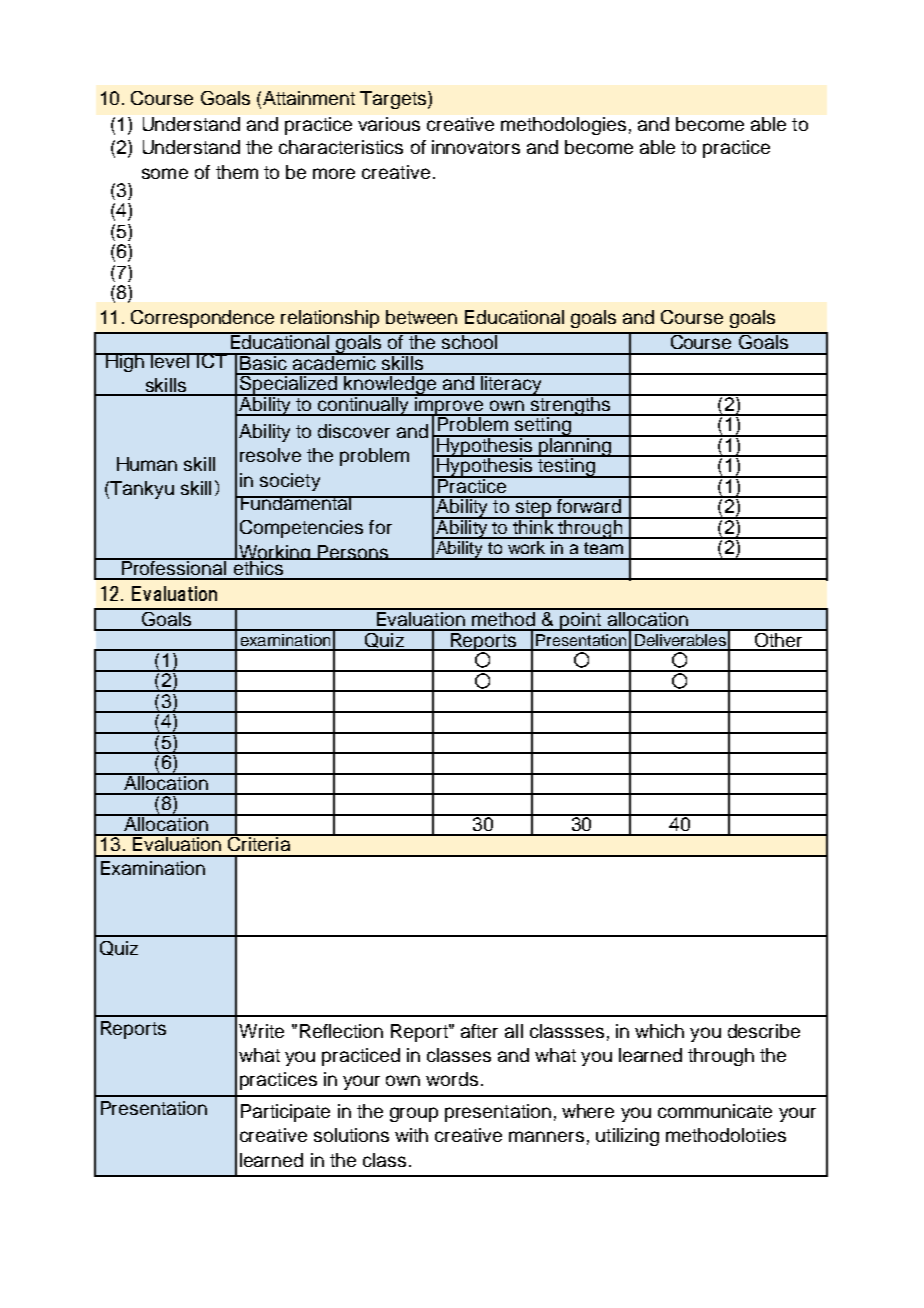  Describe the element at coordinates (301, 529) in the screenshot. I see `Competencies` at that location.
